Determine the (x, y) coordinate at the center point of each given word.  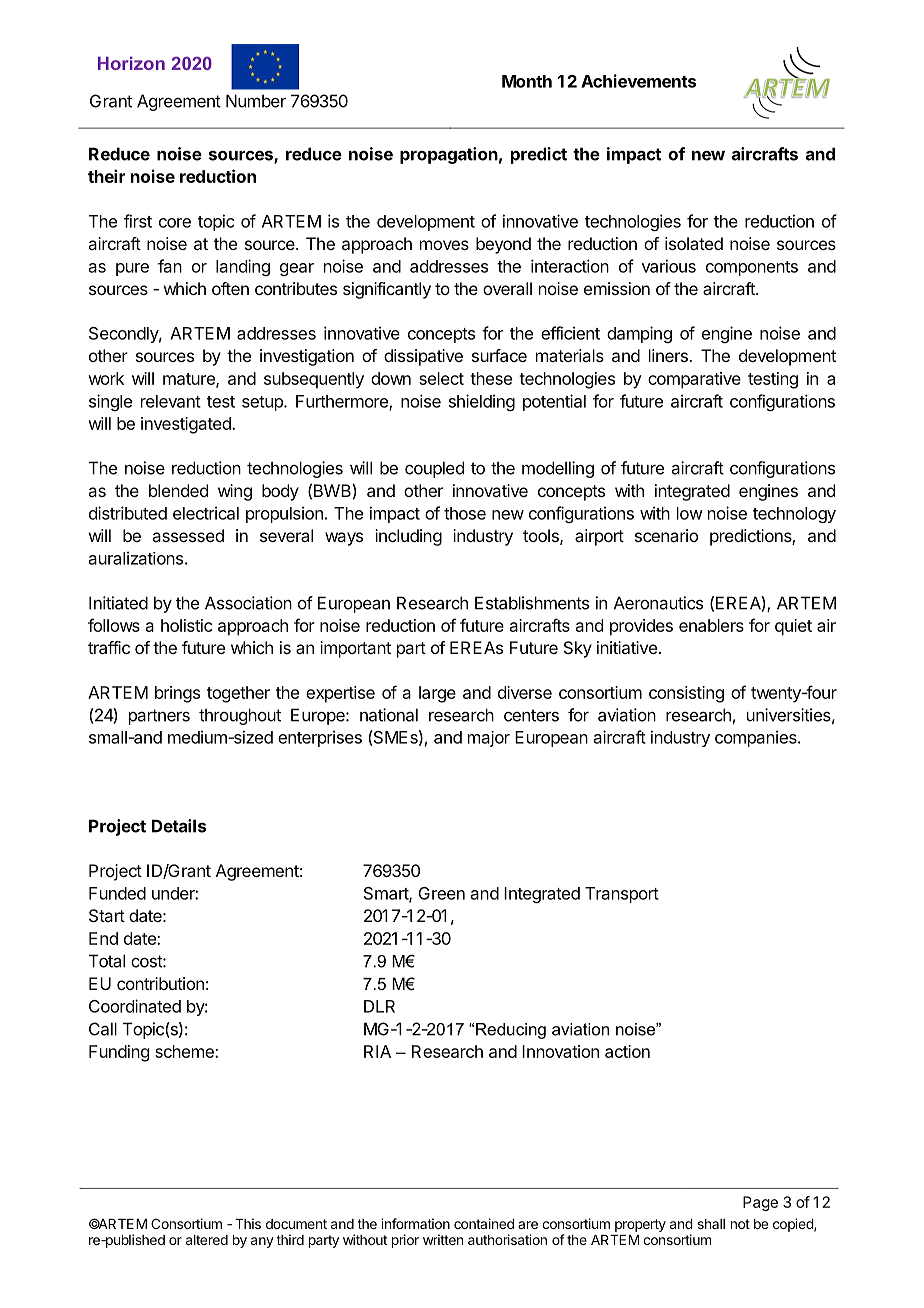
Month (527, 81)
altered (207, 1240)
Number (256, 101)
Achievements (638, 81)
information (415, 1223)
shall (711, 1224)
